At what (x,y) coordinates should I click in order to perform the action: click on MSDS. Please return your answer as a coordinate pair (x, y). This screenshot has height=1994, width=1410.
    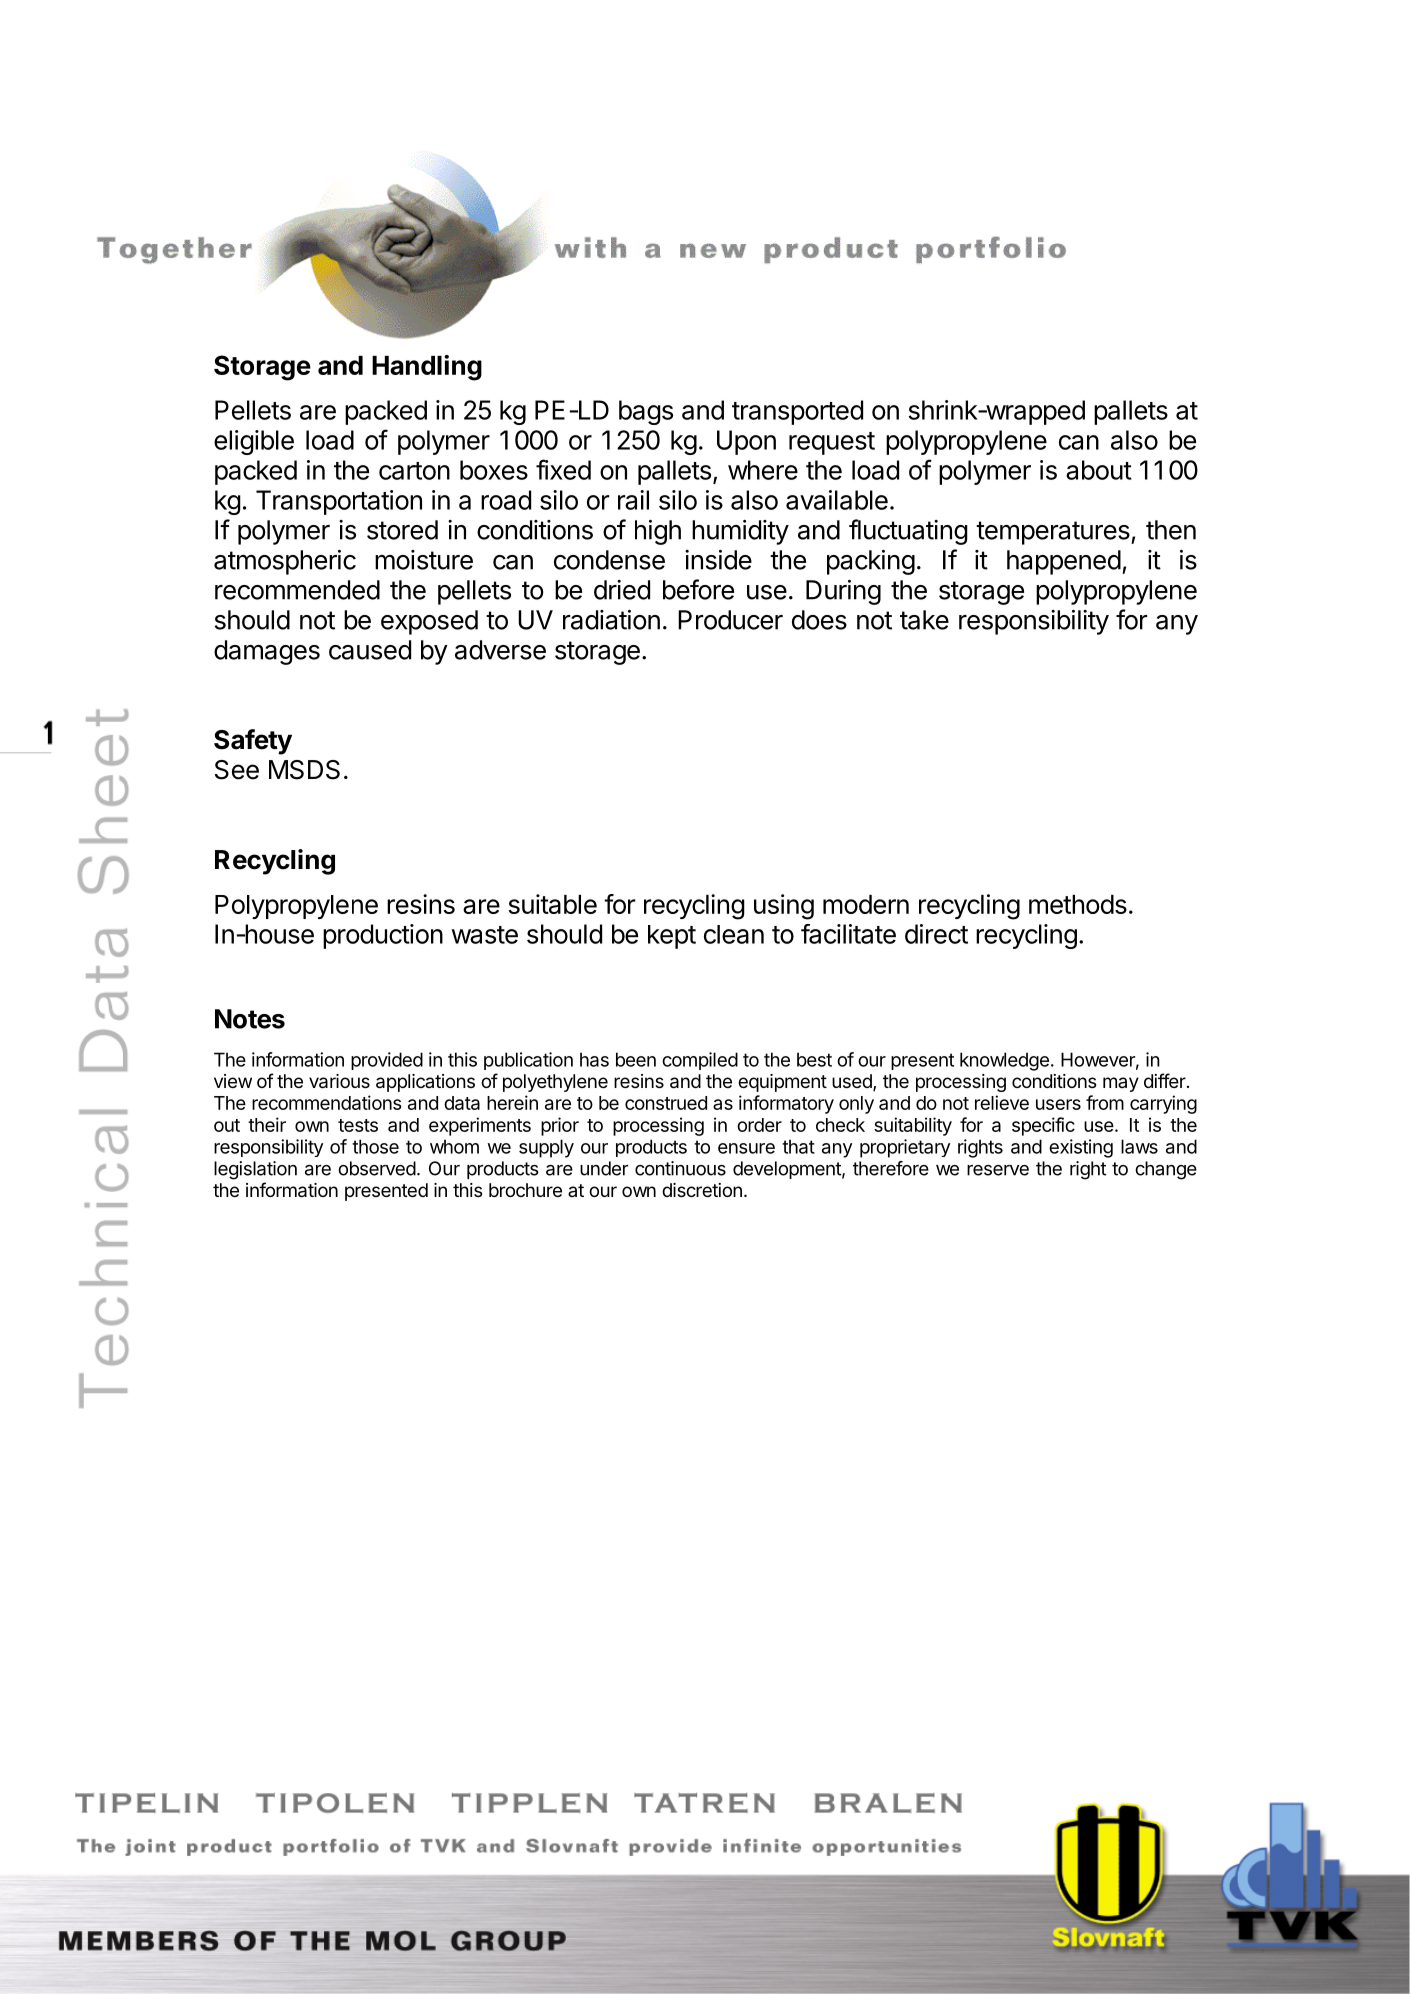
    Looking at the image, I should click on (304, 770).
